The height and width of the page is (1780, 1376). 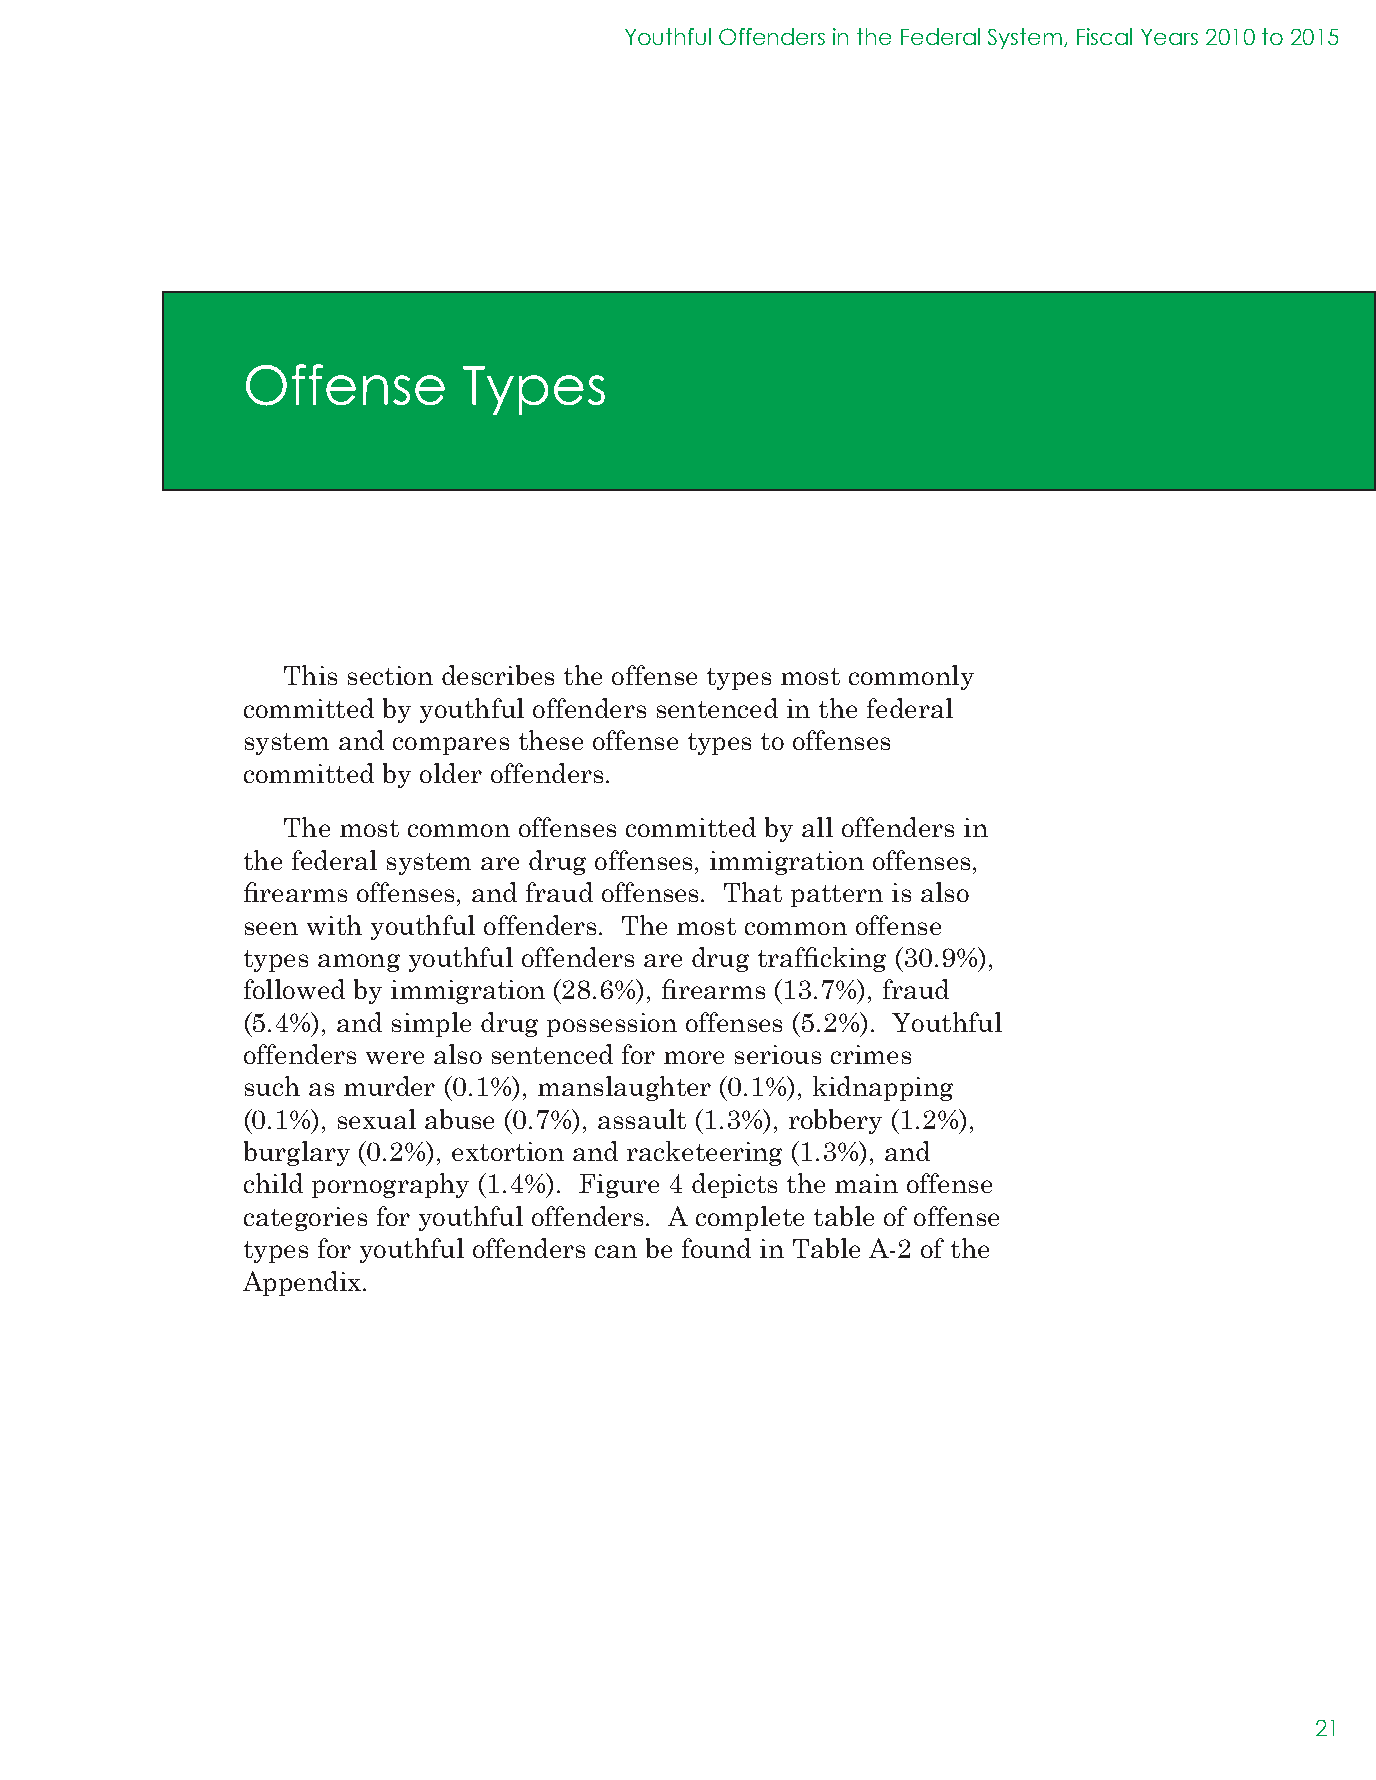 I want to click on Years, so click(x=1169, y=37).
